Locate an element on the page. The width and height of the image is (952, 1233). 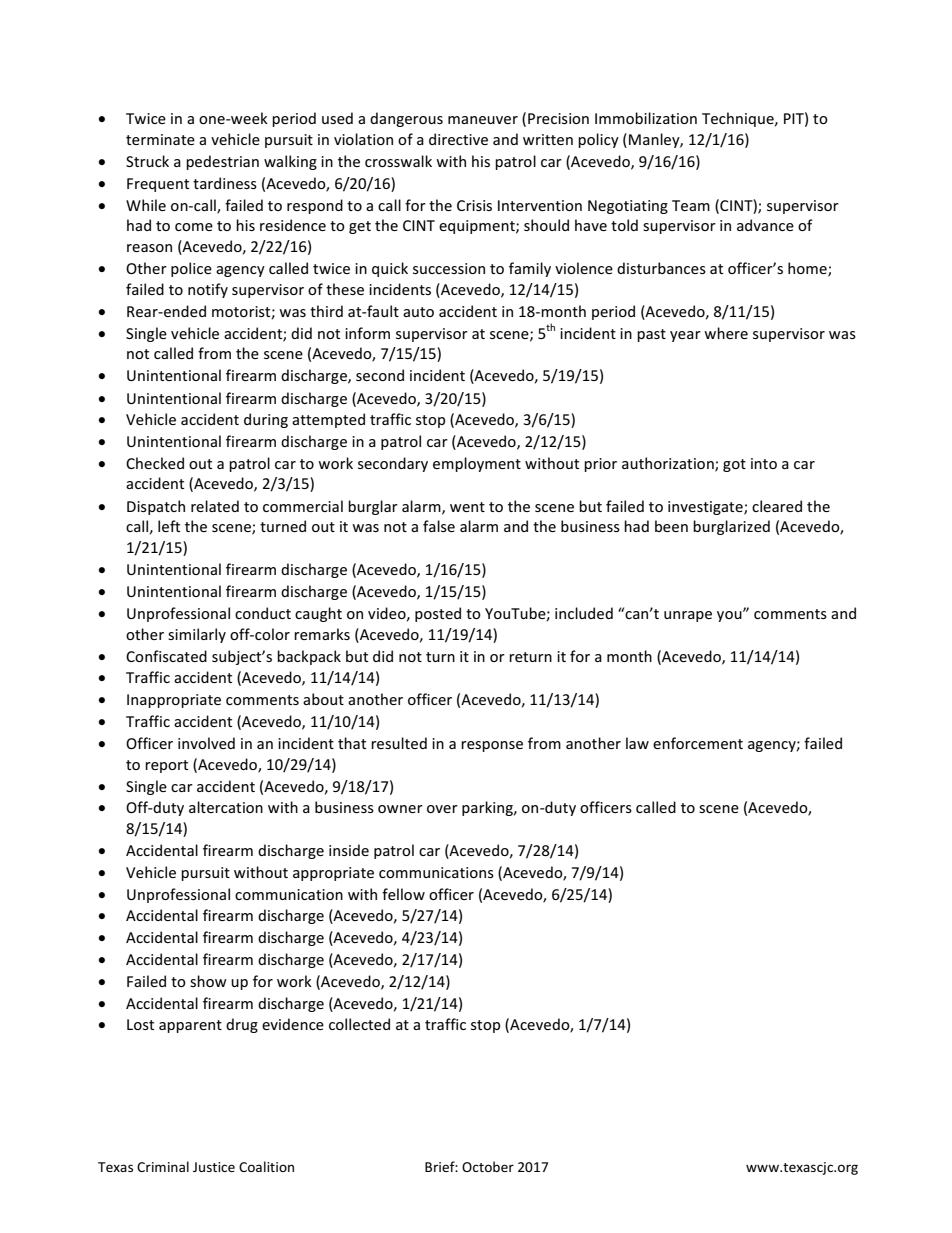
pedestrian is located at coordinates (222, 162).
